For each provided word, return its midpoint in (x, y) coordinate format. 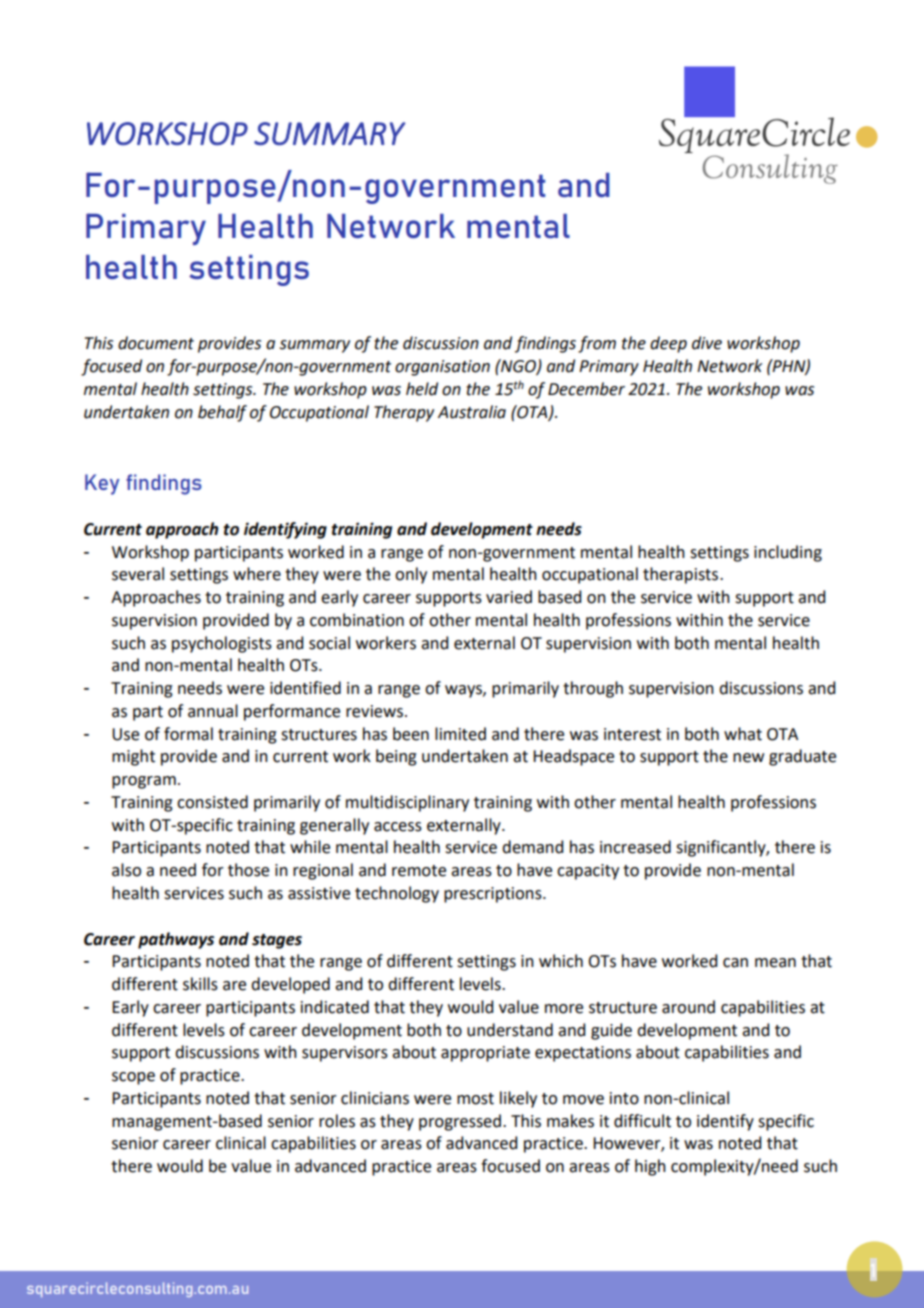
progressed (460, 1122)
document (156, 343)
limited (460, 734)
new (748, 758)
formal (188, 734)
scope (133, 1078)
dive (707, 343)
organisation (442, 368)
